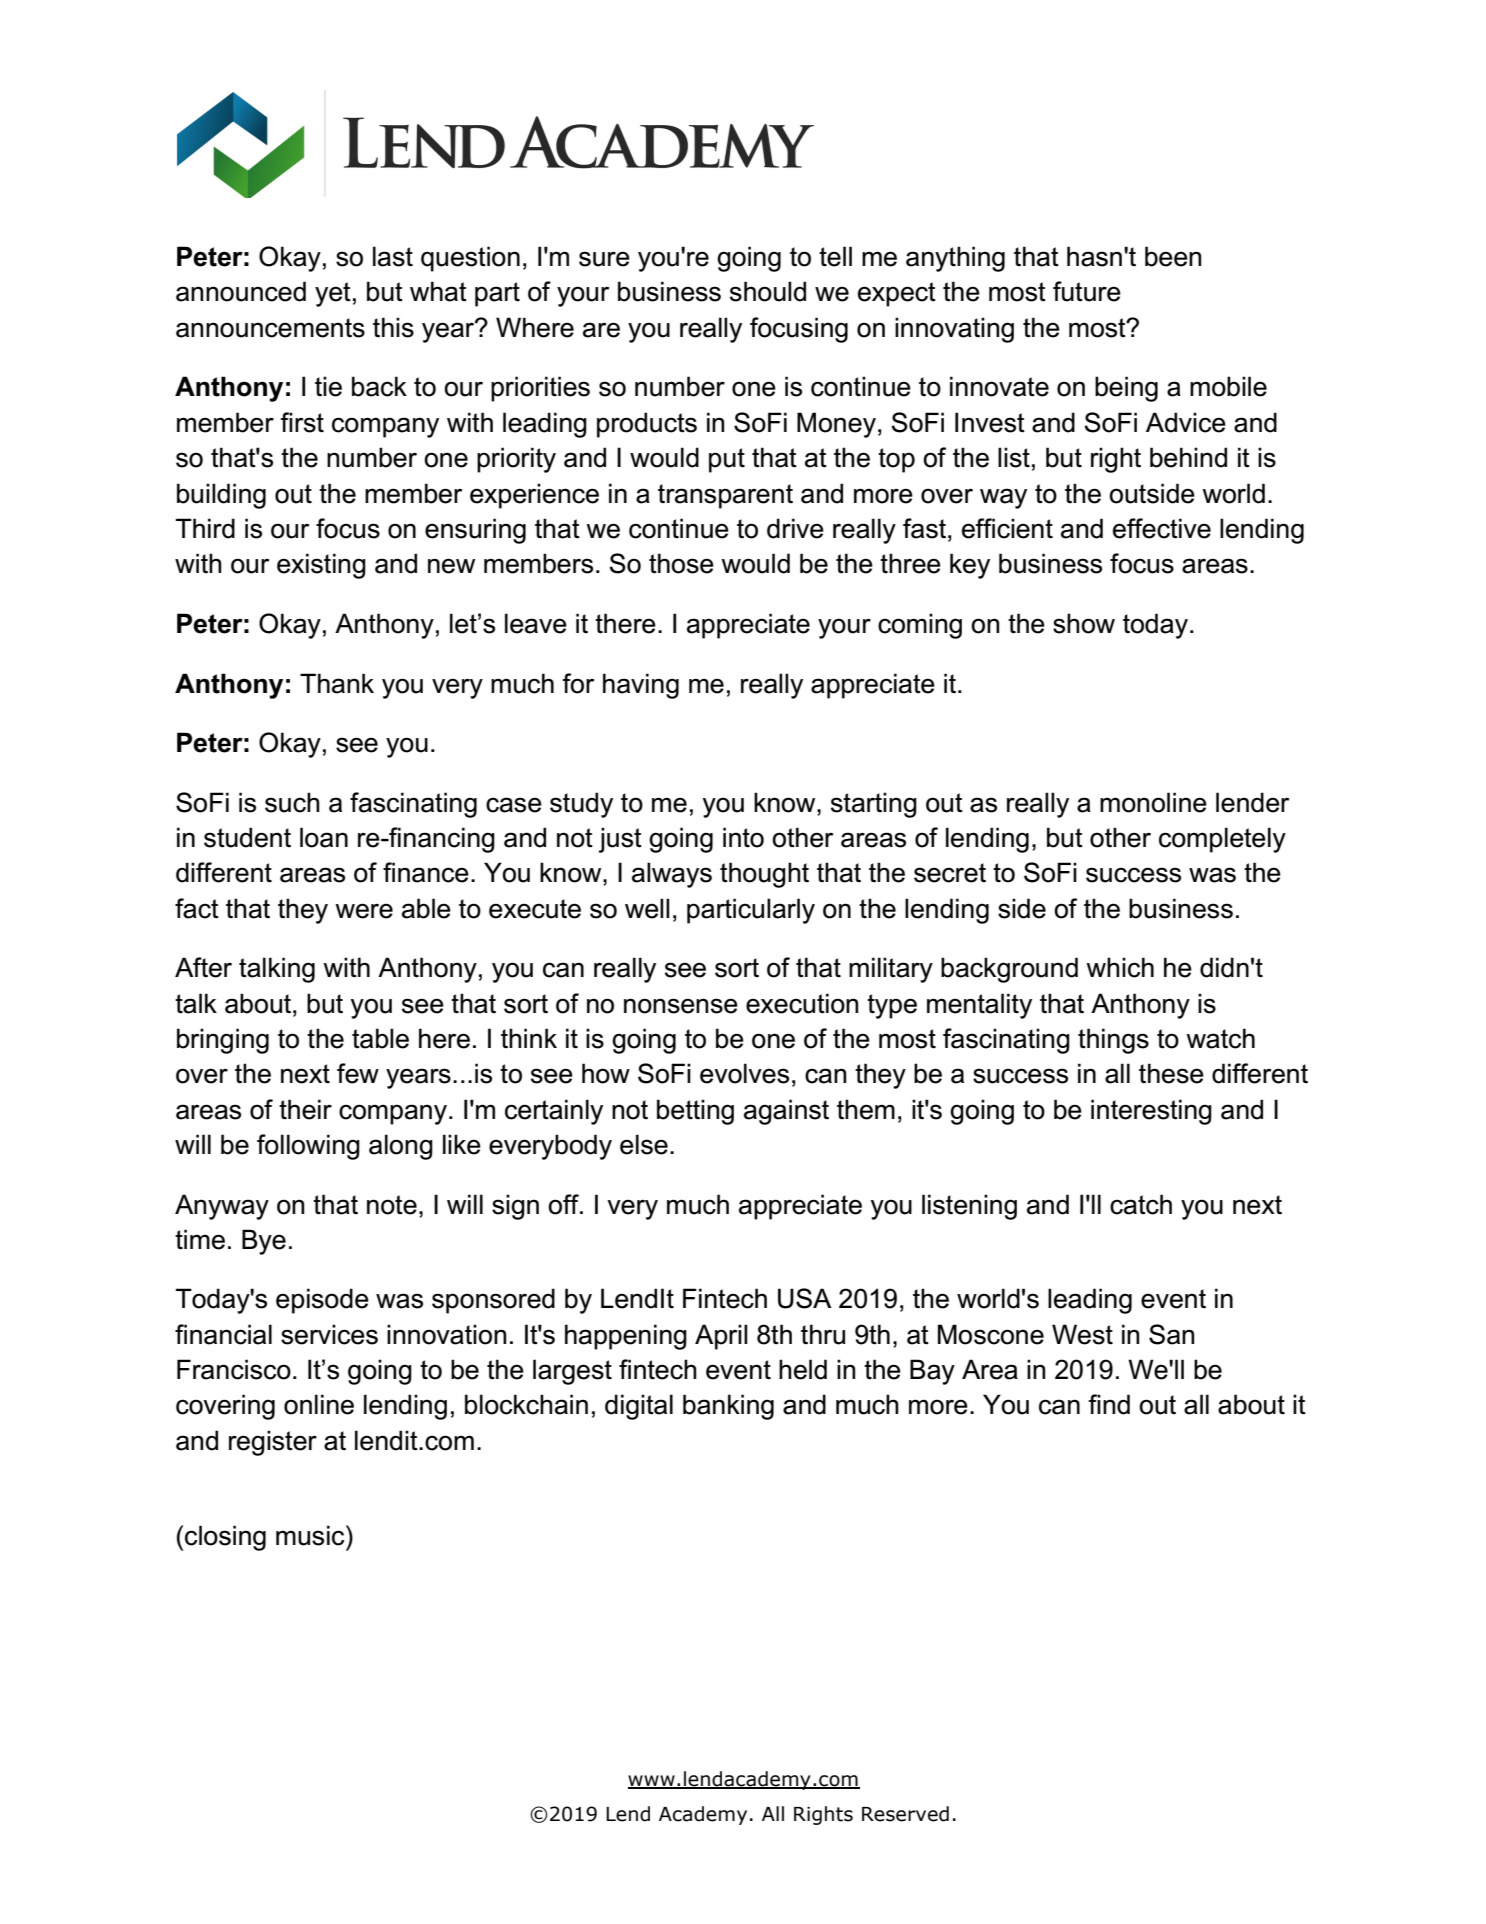  I want to click on find, so click(1109, 1404).
